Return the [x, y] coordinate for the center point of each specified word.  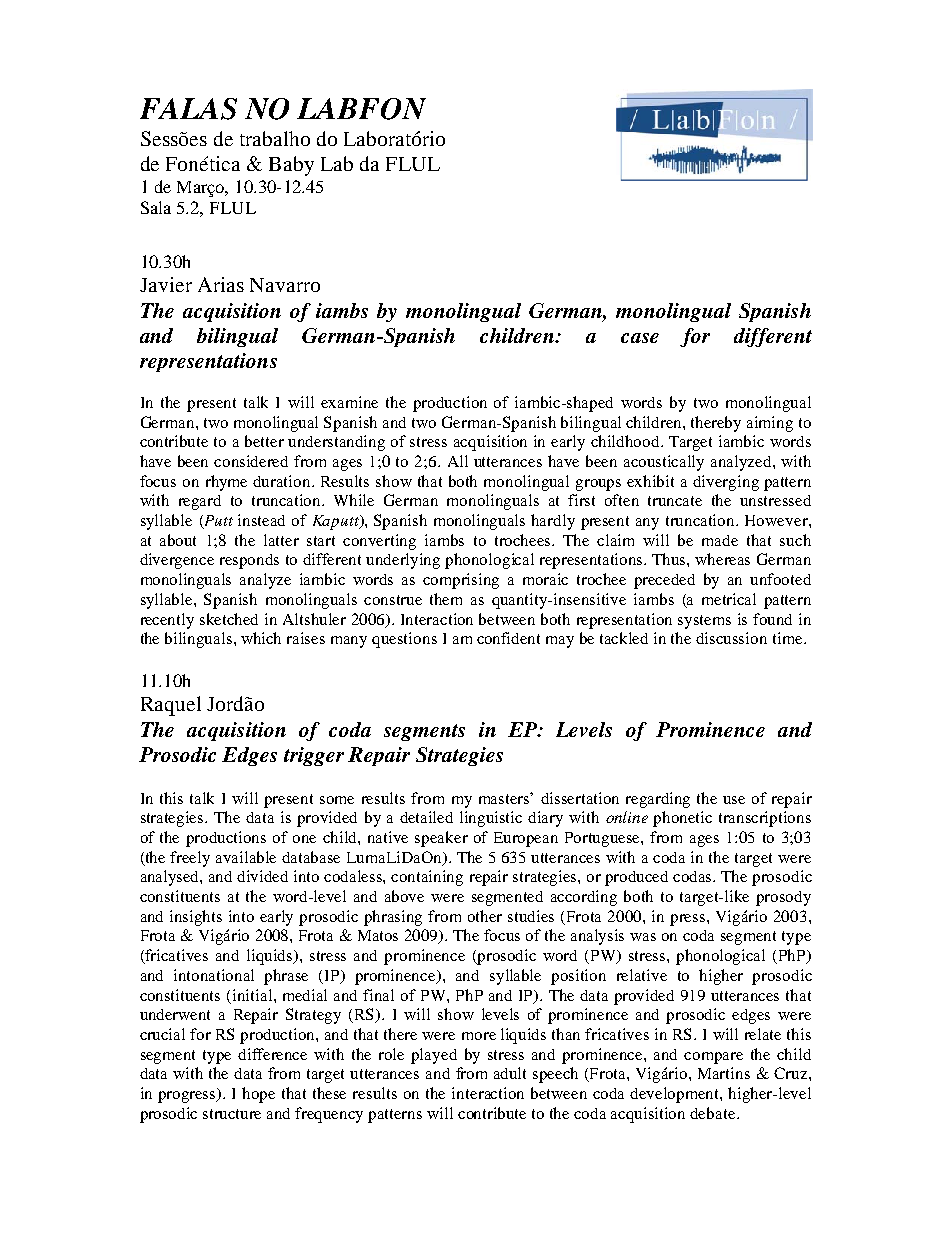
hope [258, 1095]
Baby [291, 166]
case [640, 338]
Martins [724, 1073]
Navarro [285, 285]
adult [510, 1073]
